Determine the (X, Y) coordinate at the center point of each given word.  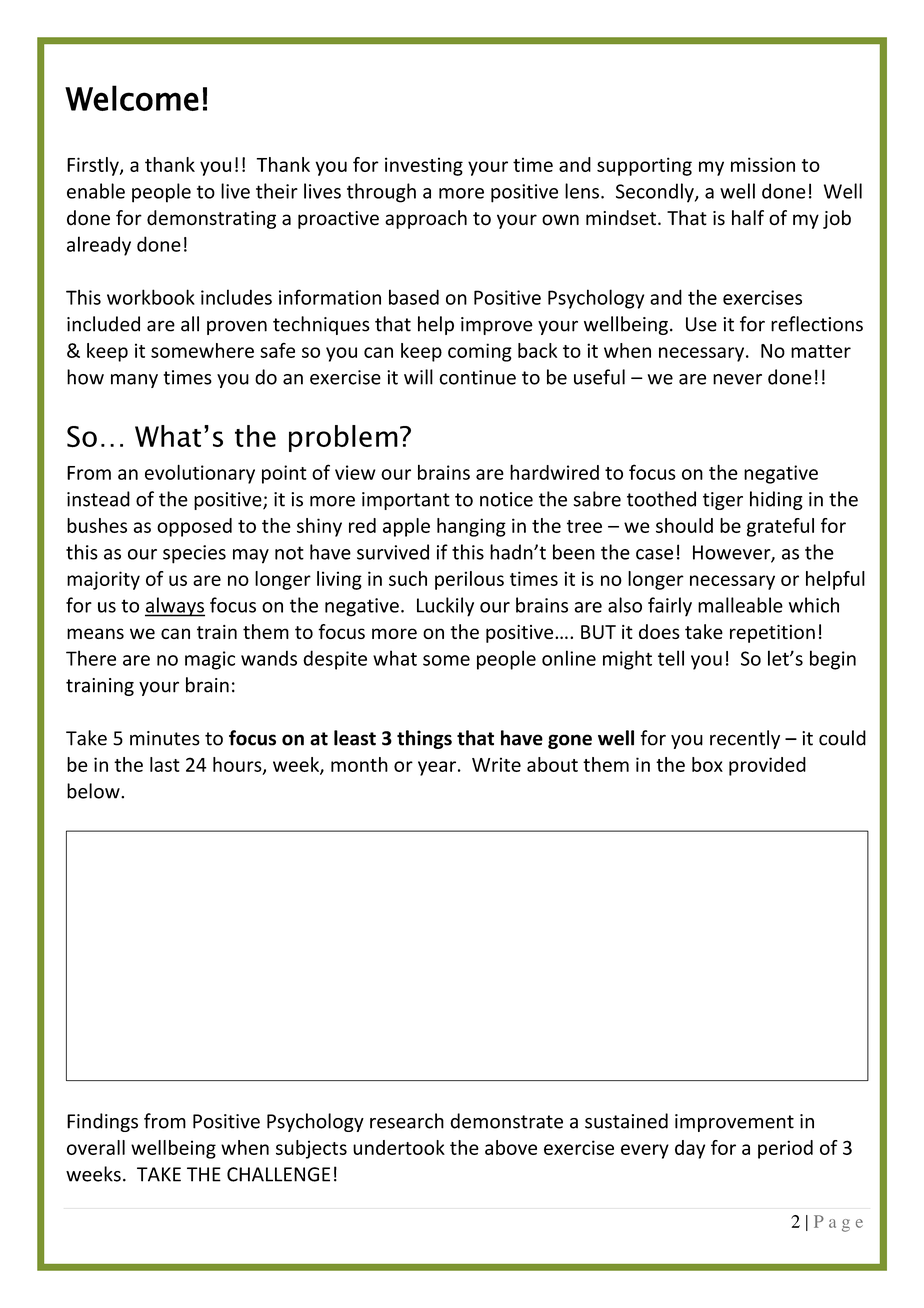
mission (763, 164)
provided (767, 766)
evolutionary (200, 474)
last (165, 764)
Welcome (132, 98)
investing (424, 166)
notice (506, 499)
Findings (102, 1122)
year (437, 768)
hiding (776, 500)
